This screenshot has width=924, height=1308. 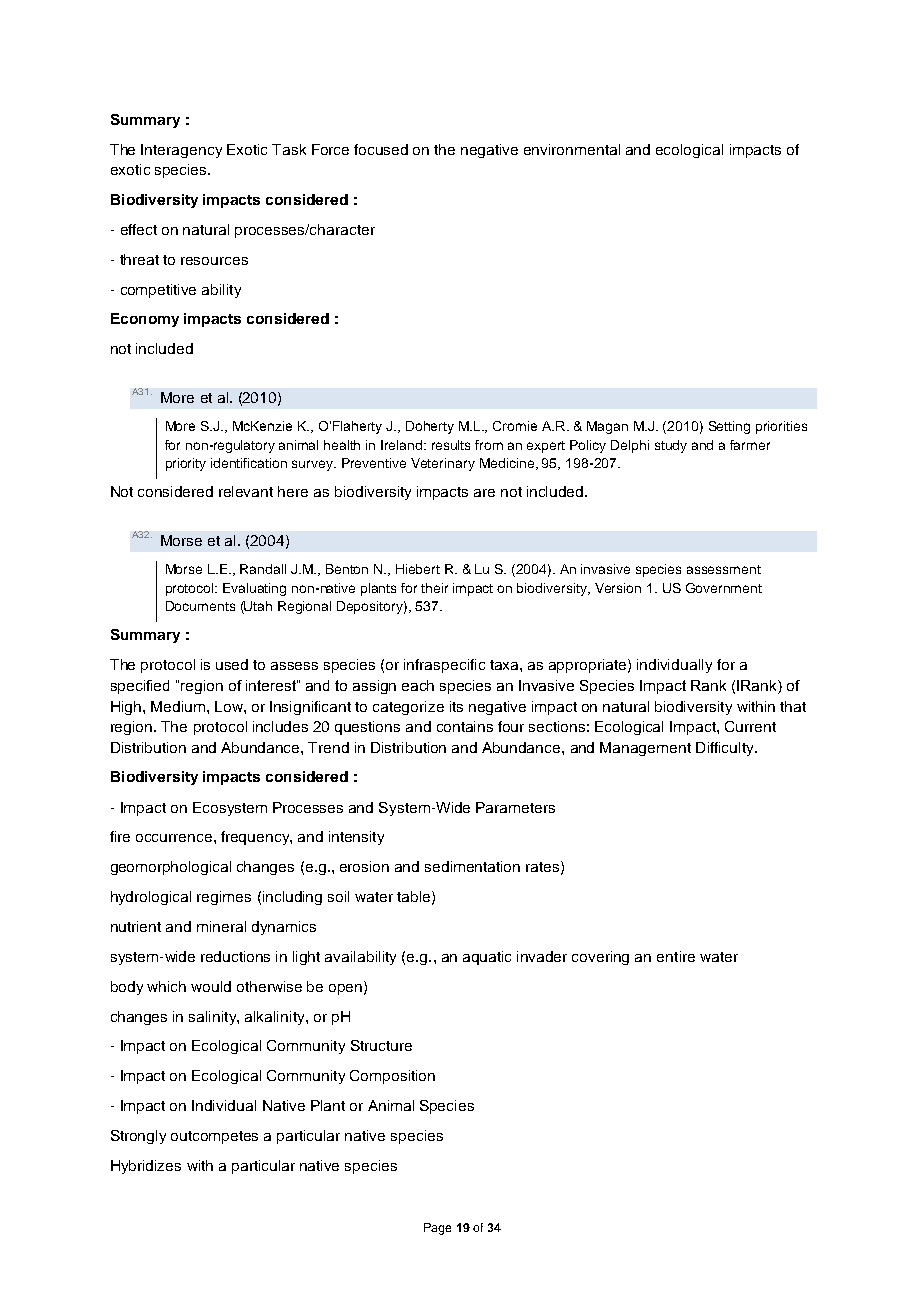 What do you see at coordinates (138, 1137) in the screenshot?
I see `Strongly` at bounding box center [138, 1137].
